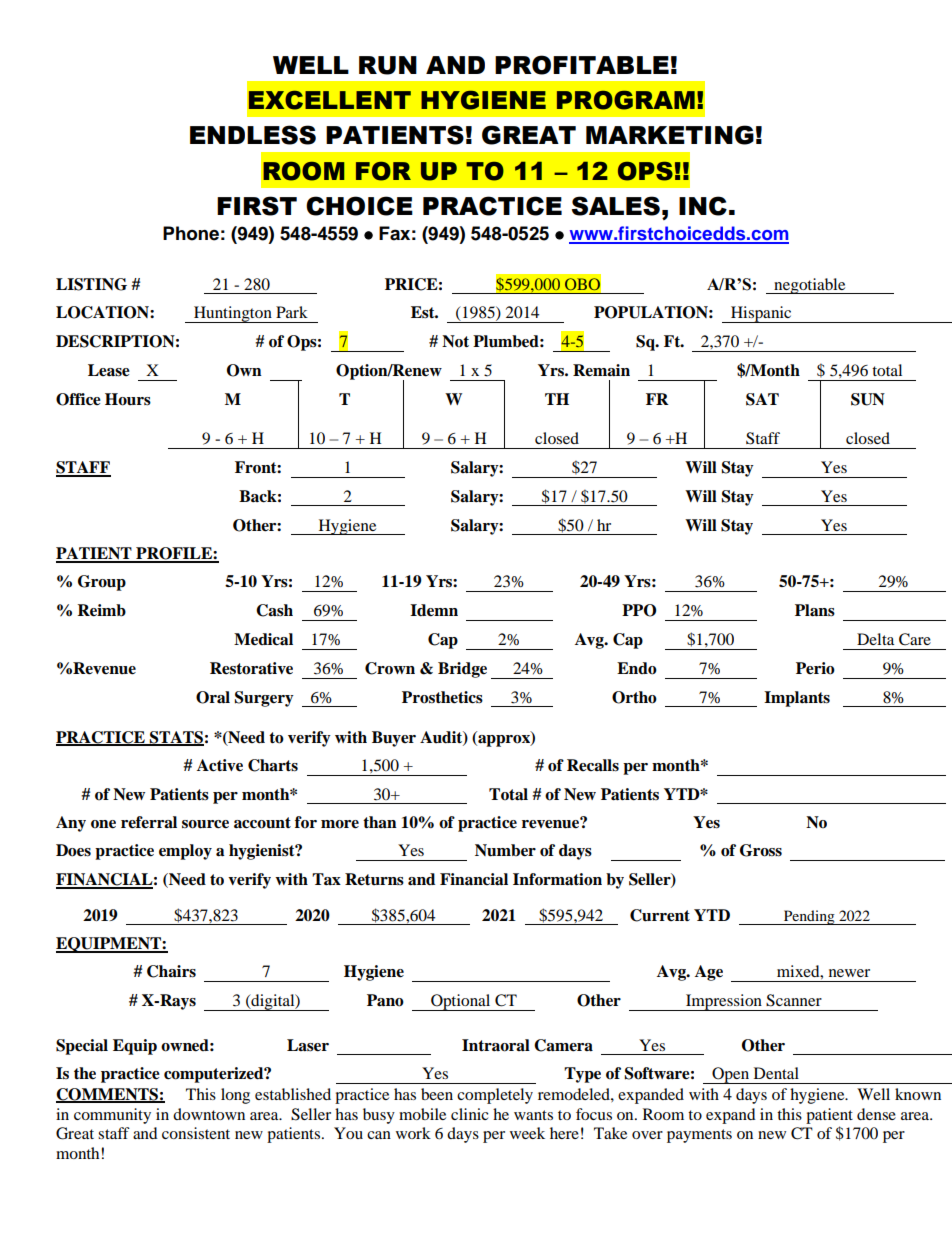 This document has height=1233, width=952. Describe the element at coordinates (462, 670) in the document. I see `Bridge` at that location.
